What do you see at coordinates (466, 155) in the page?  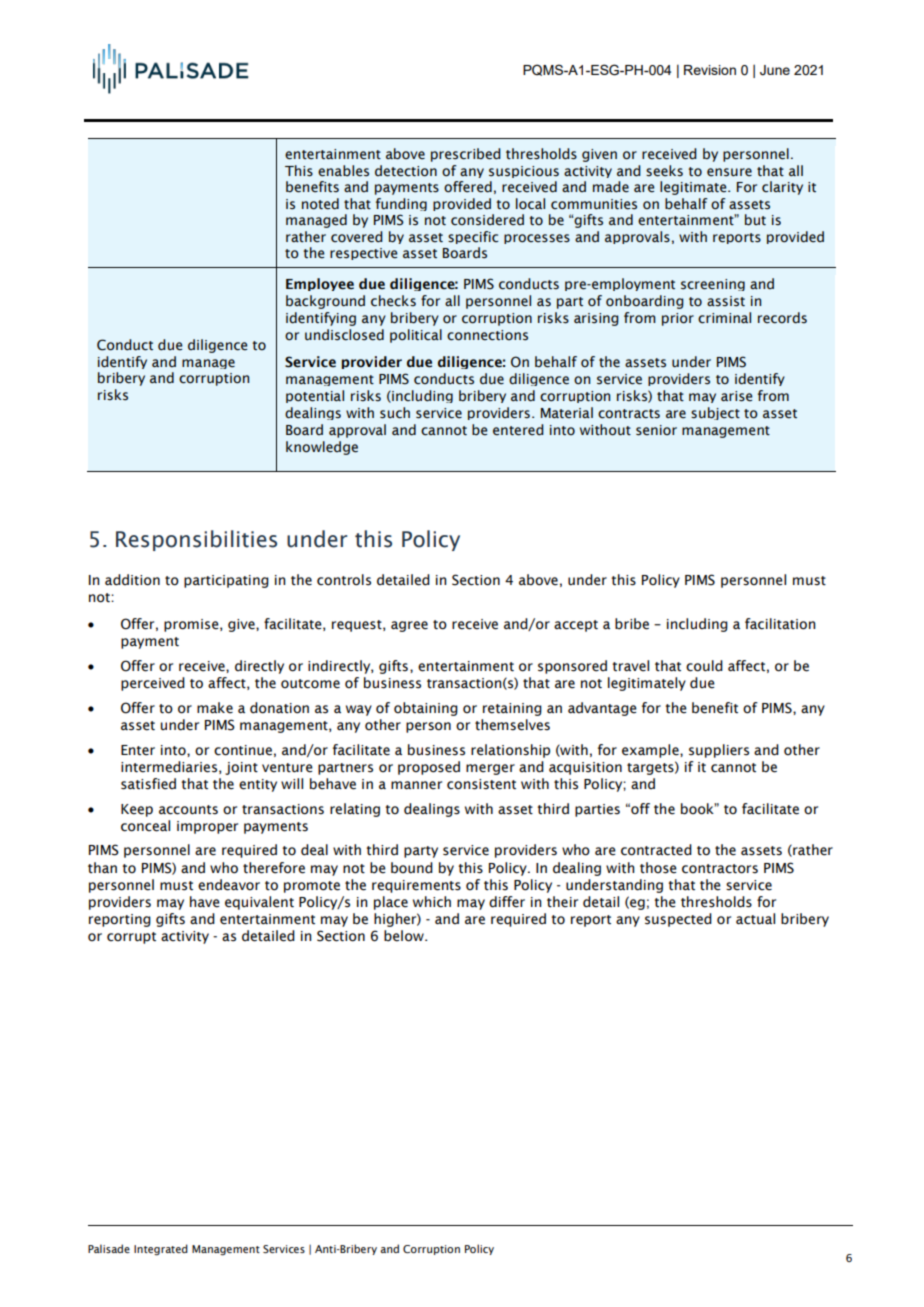 I see `prescribed` at bounding box center [466, 155].
